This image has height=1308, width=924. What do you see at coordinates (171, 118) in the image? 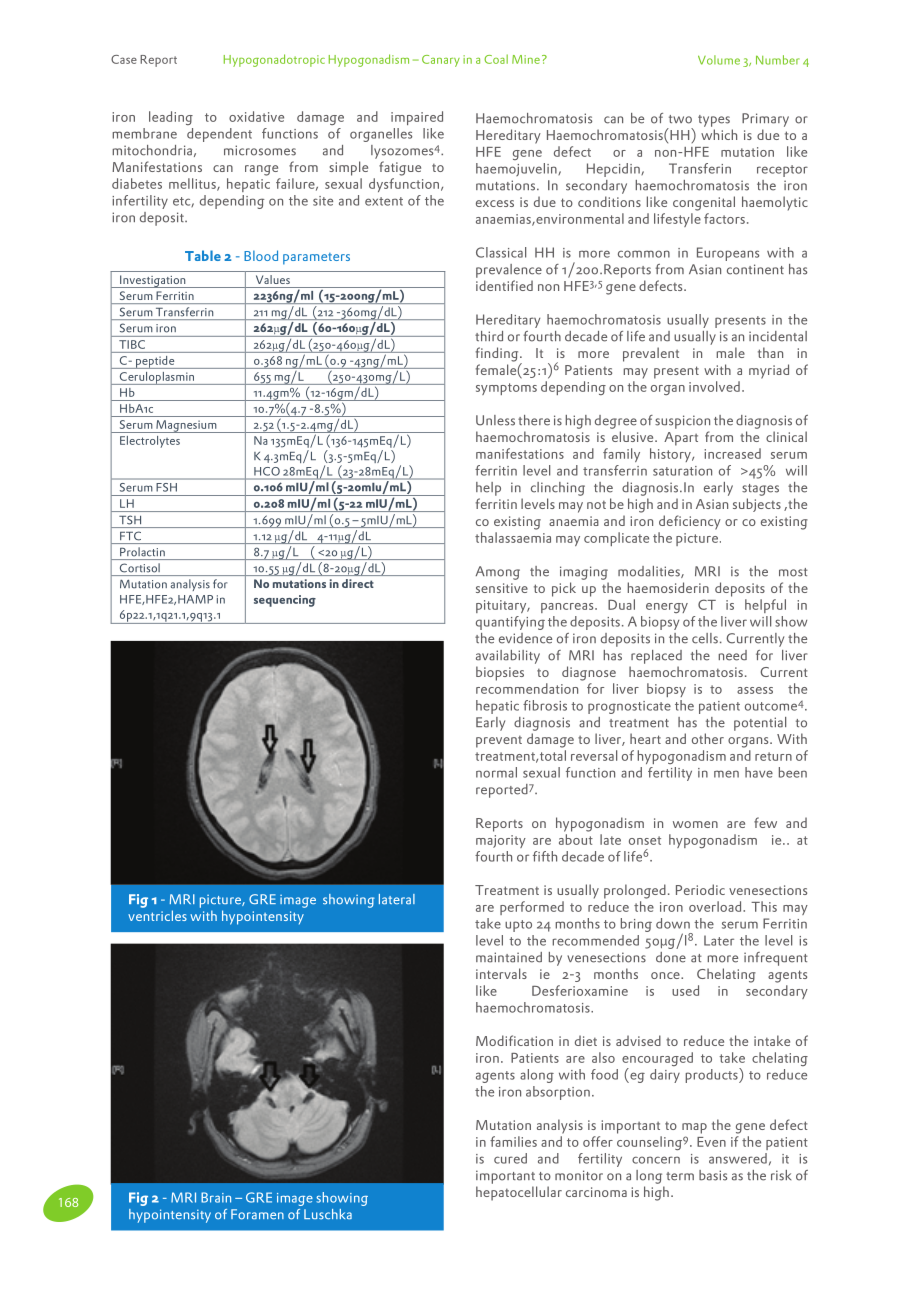
I see `leading` at bounding box center [171, 118].
